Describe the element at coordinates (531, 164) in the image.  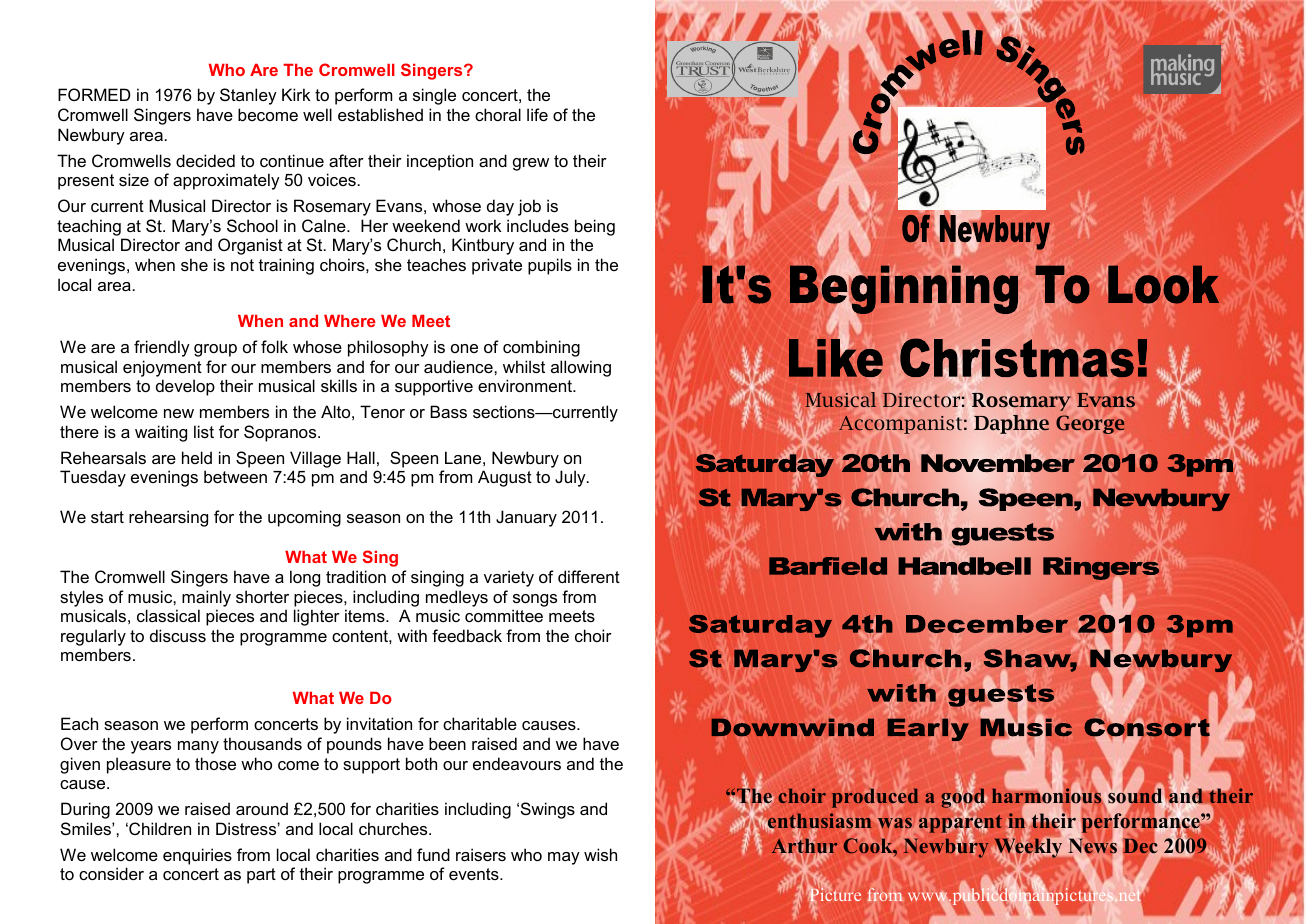
I see `grew` at that location.
